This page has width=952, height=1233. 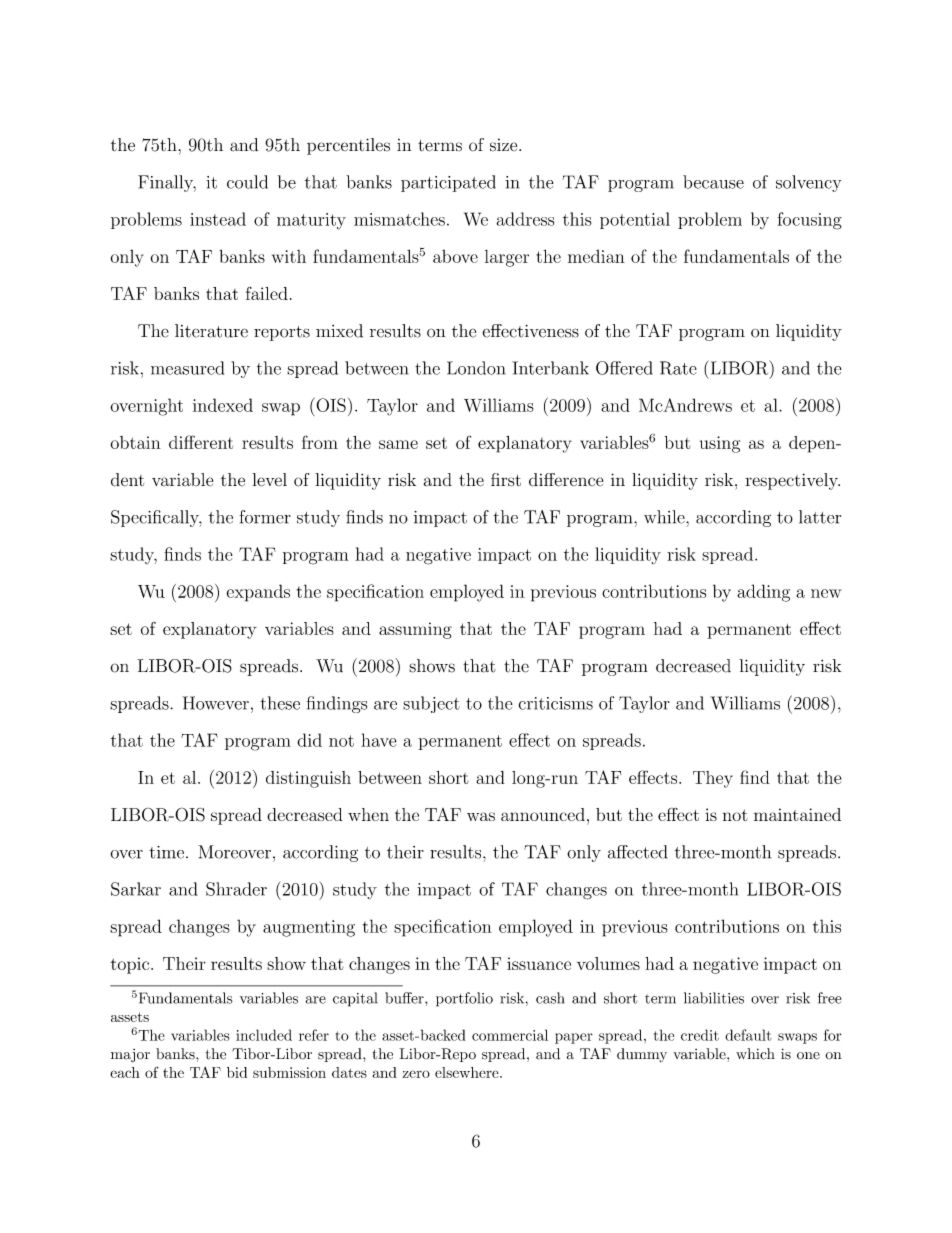 I want to click on participated, so click(x=448, y=183).
